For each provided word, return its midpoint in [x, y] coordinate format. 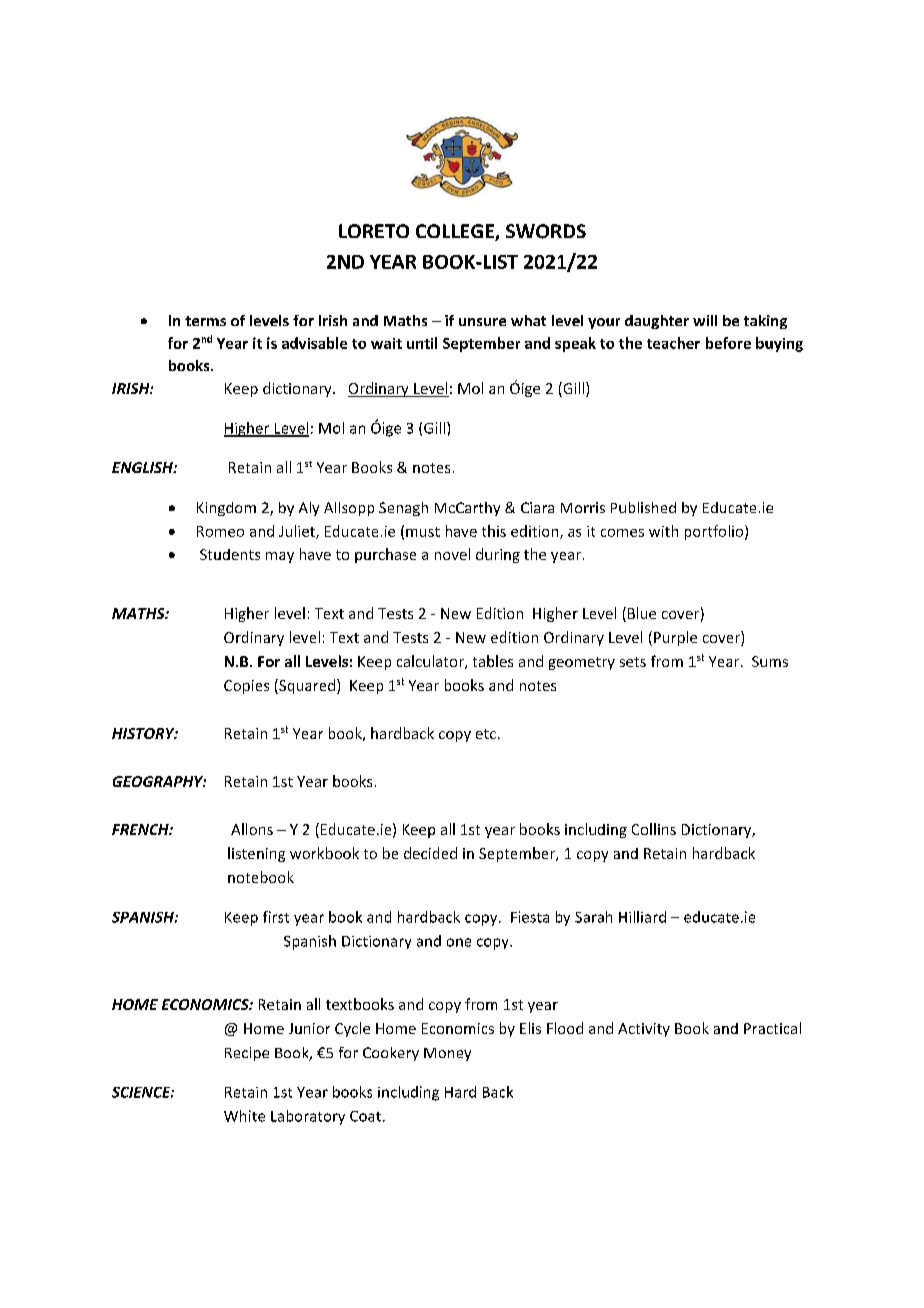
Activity [644, 1030]
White [244, 1116]
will [705, 320]
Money [447, 1054]
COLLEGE [456, 232]
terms [205, 321]
